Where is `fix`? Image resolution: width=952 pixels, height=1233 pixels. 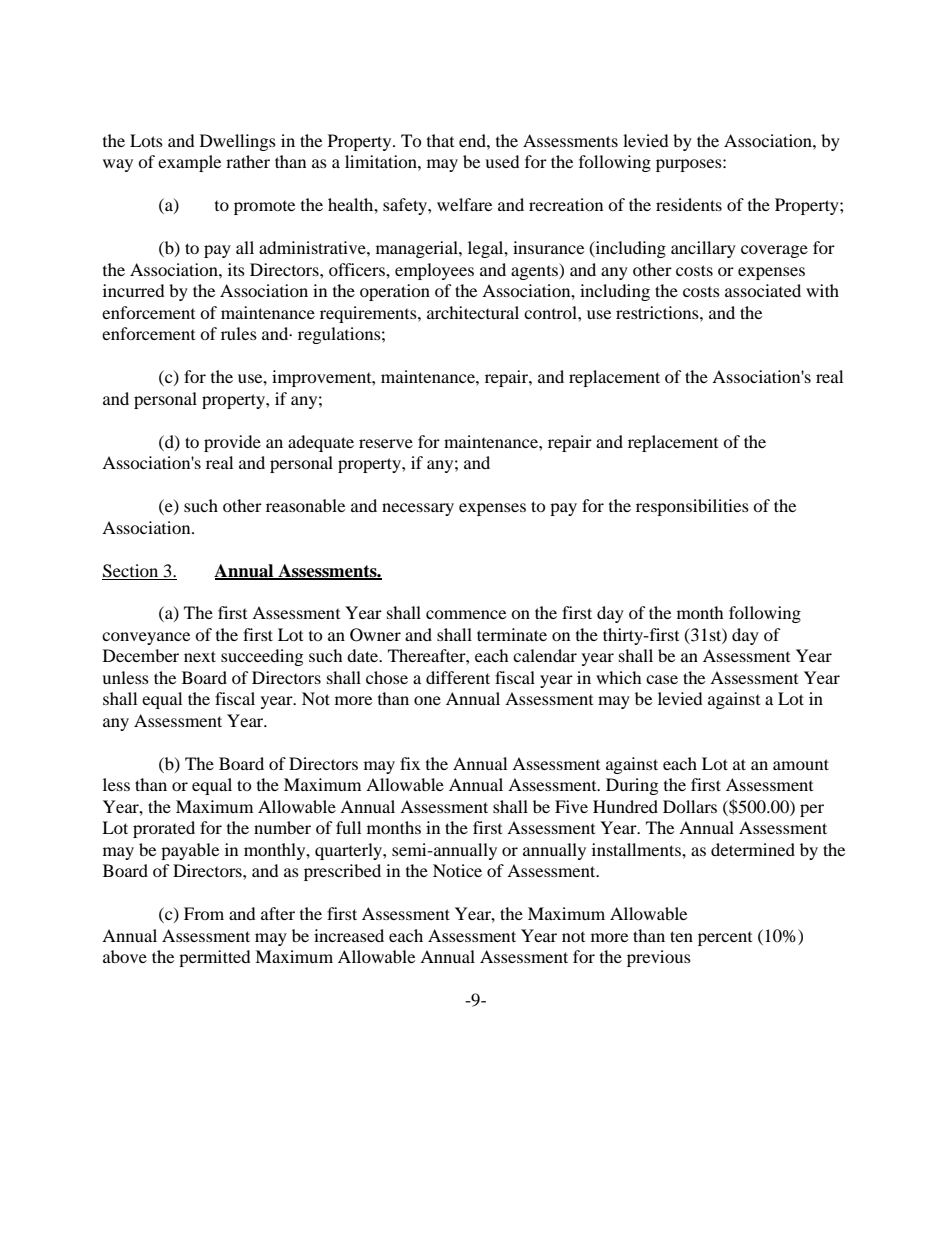 fix is located at coordinates (410, 763).
